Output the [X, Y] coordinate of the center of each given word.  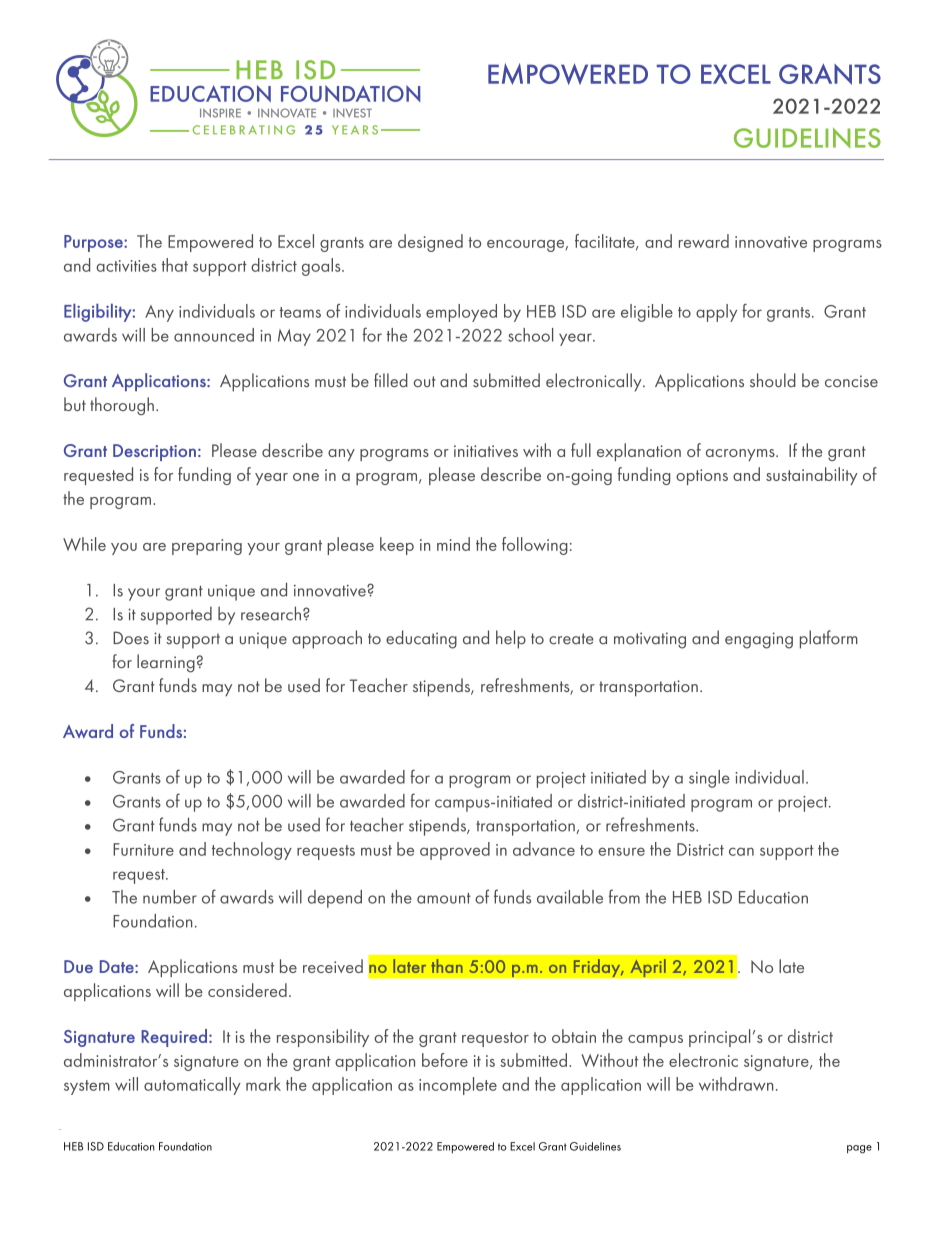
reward [704, 241]
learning [166, 663]
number [170, 897]
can [741, 851]
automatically [192, 1086]
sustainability [812, 476]
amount [444, 898]
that [175, 265]
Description [154, 452]
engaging [759, 640]
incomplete [458, 1086]
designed [430, 243]
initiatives [486, 451]
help [511, 639]
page [859, 1149]
